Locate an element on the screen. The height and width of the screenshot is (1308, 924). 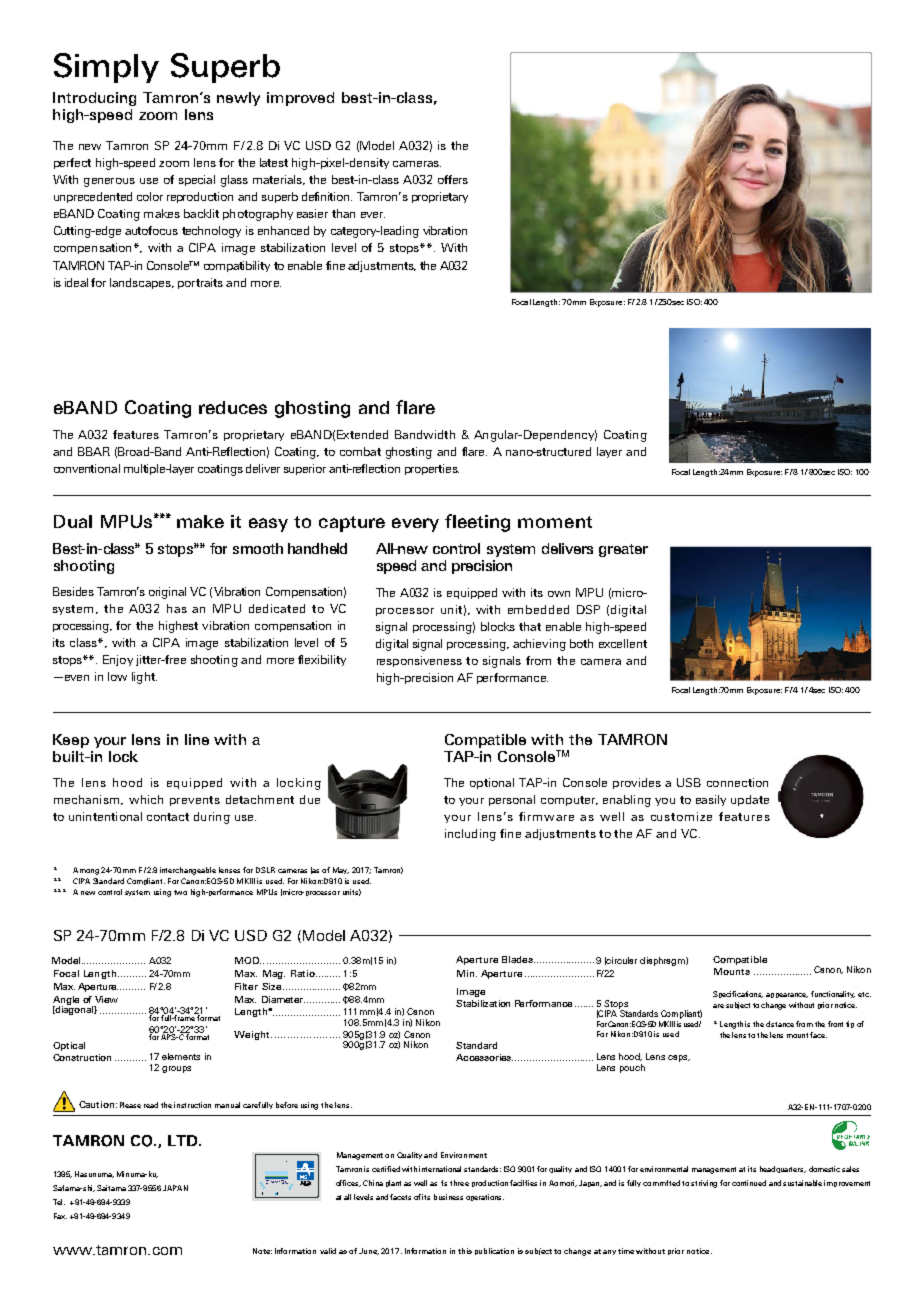
Fax is located at coordinates (60, 1216).
